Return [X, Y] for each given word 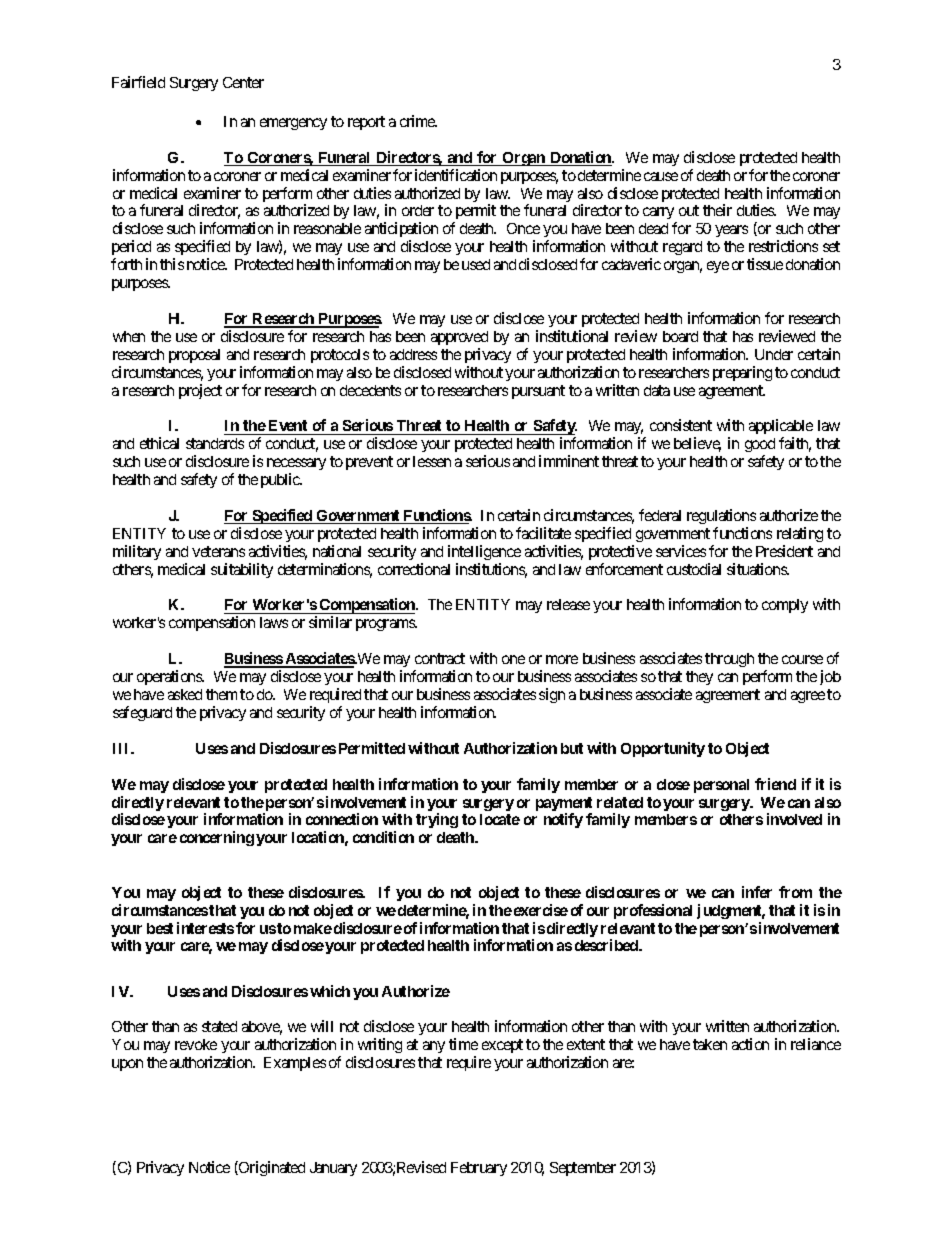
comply [785, 606]
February [479, 1169]
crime [418, 121]
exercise [541, 910]
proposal [194, 356]
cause [661, 176]
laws [274, 622]
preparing [742, 373]
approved [459, 338]
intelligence [484, 552]
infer [757, 892]
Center [243, 82]
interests [205, 928]
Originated [271, 1168]
